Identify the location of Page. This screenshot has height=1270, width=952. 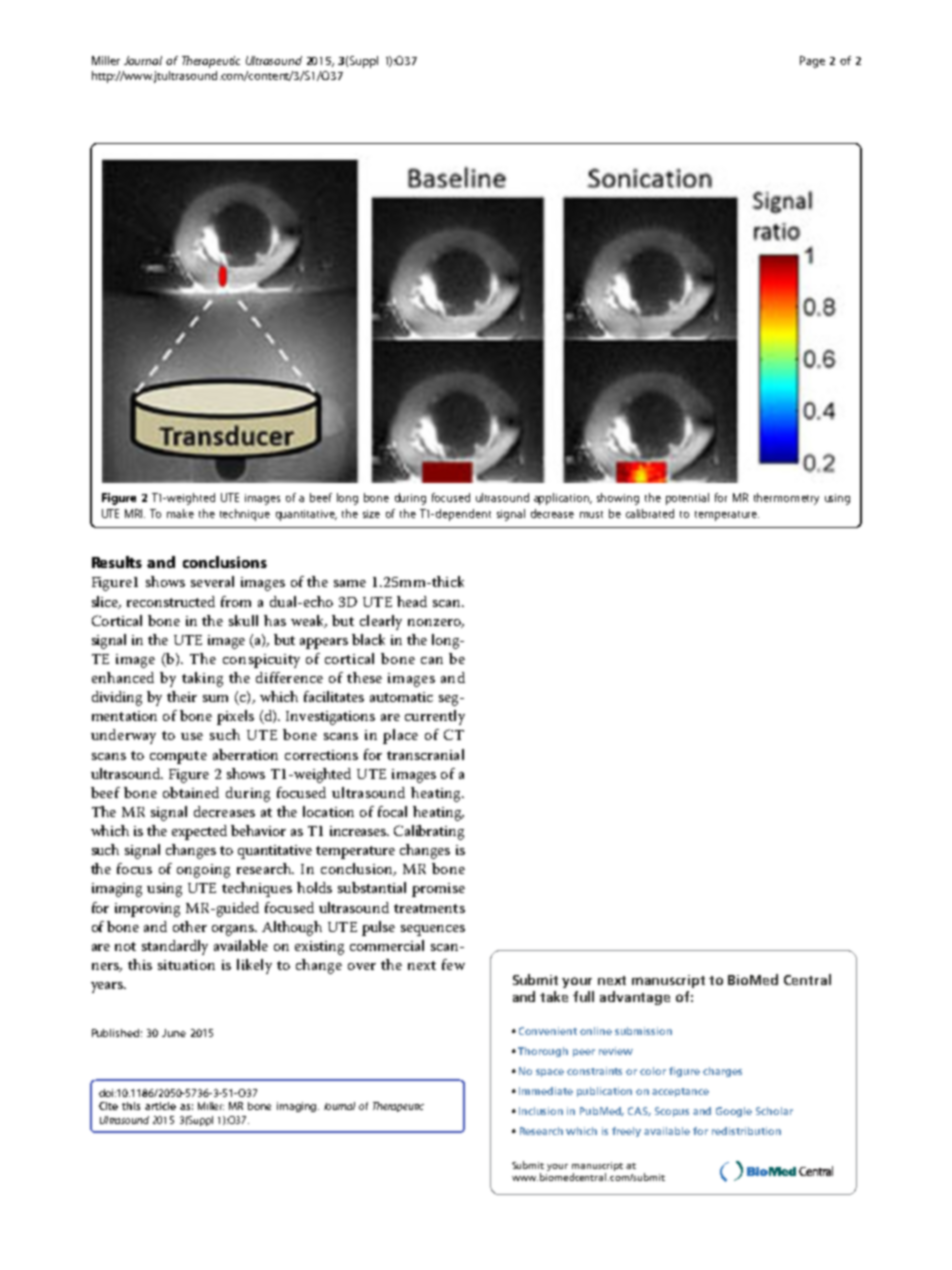
(812, 62).
